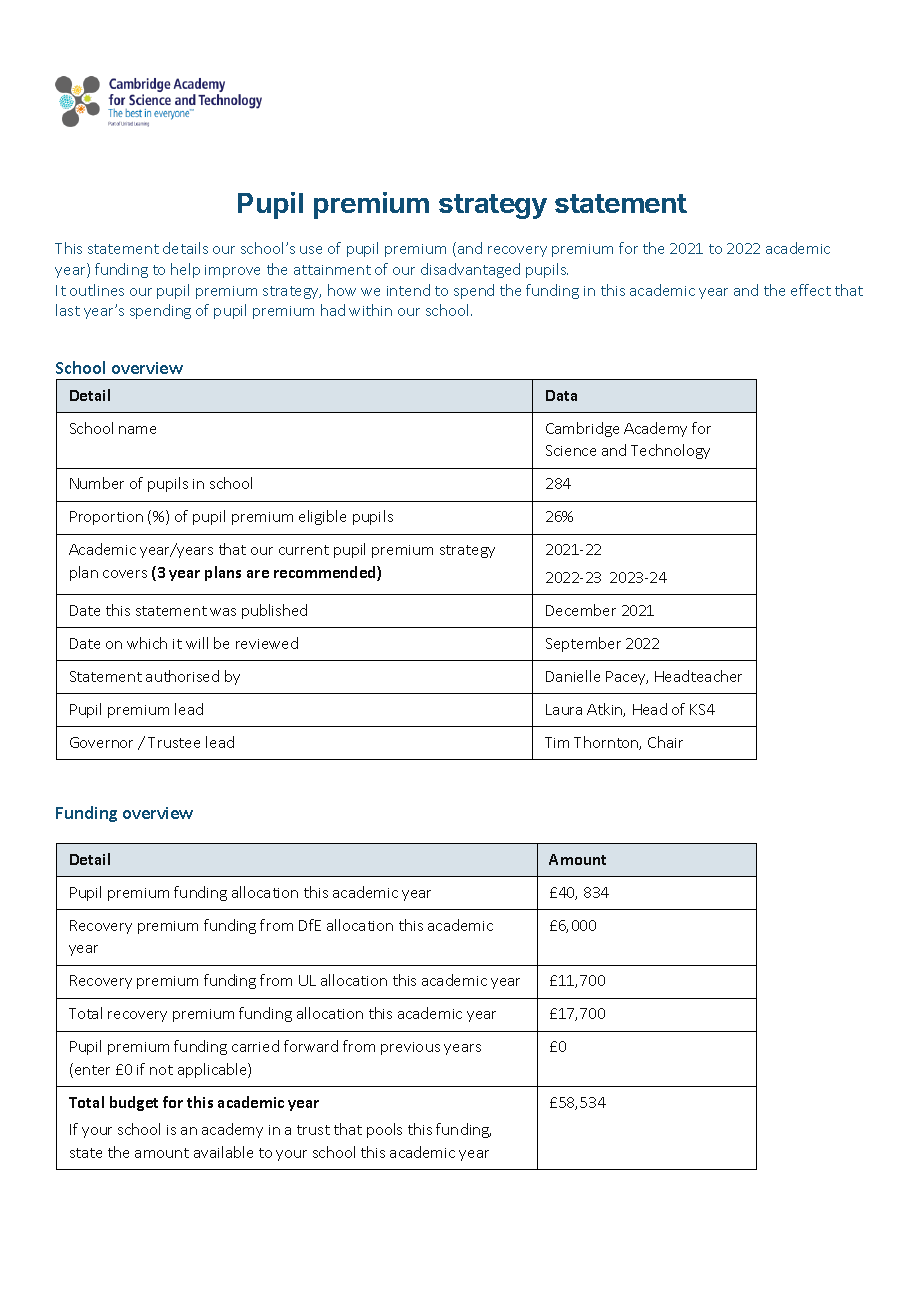 This image has height=1308, width=924. What do you see at coordinates (185, 270) in the image?
I see `help` at bounding box center [185, 270].
